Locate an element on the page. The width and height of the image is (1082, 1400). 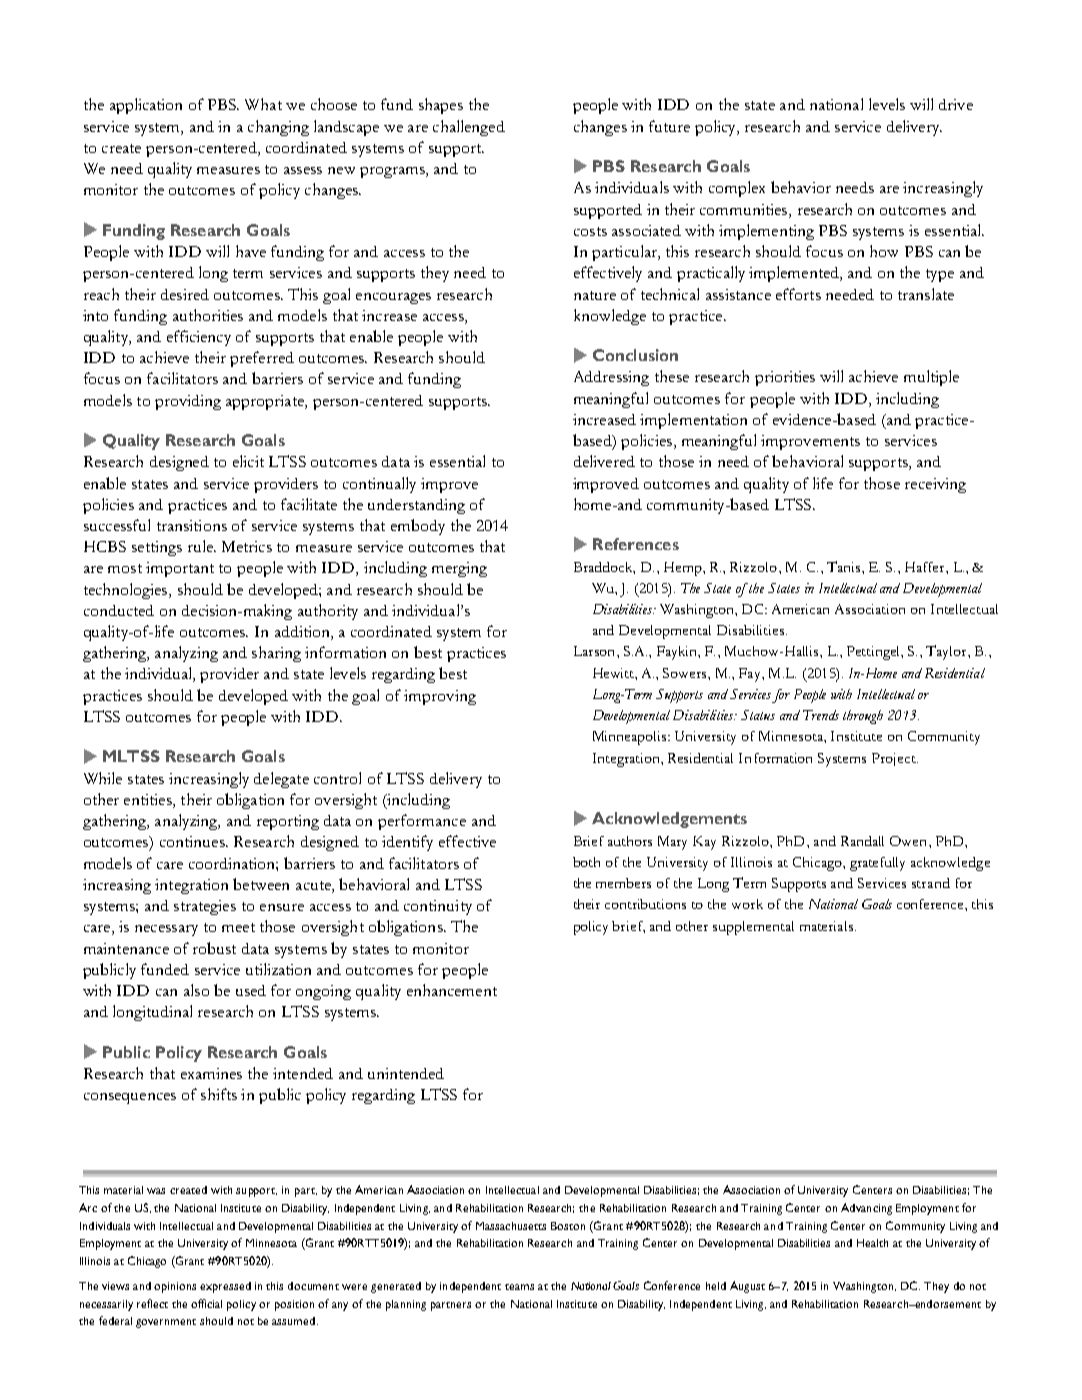
providing is located at coordinates (188, 402).
